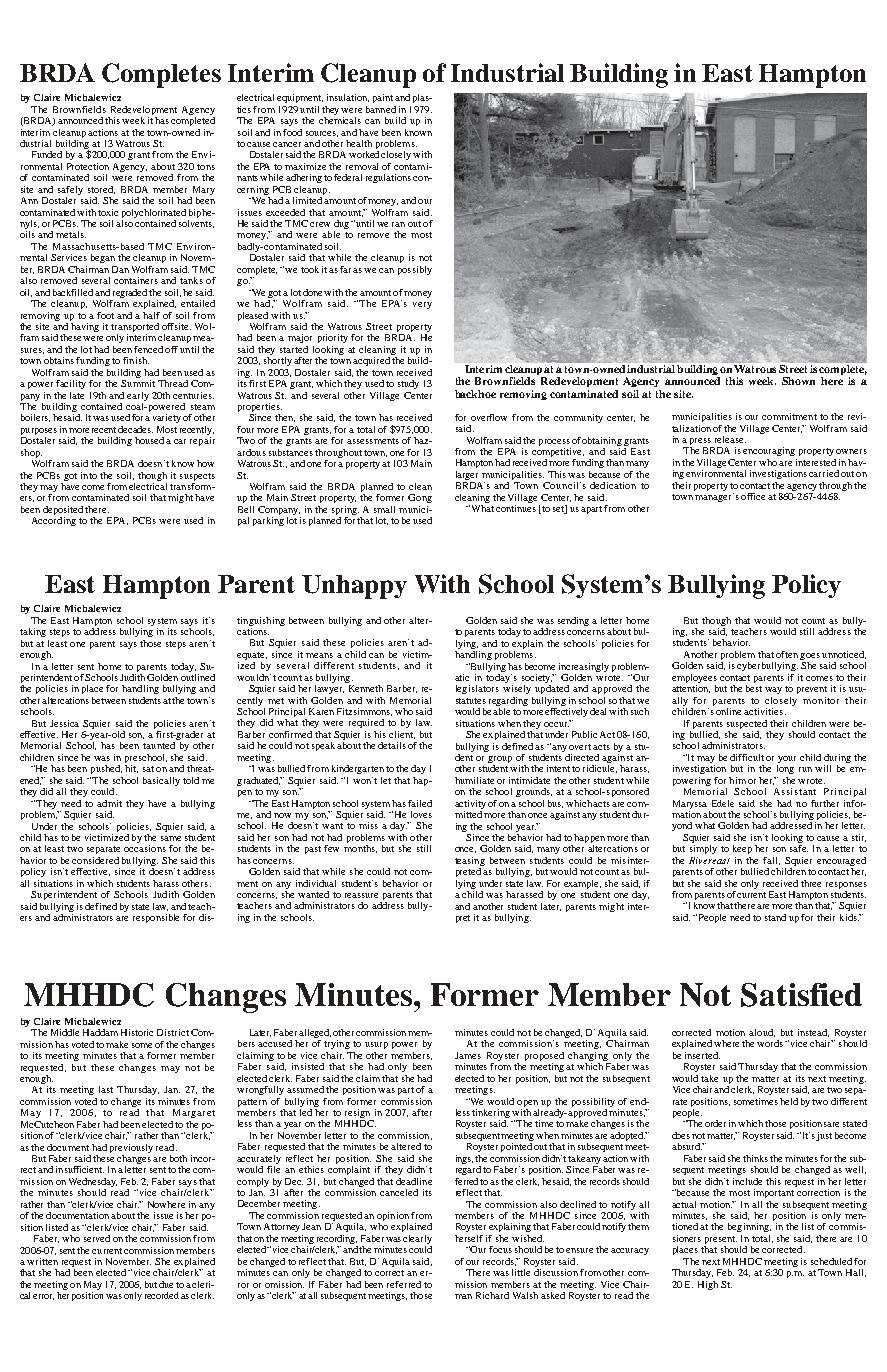 The height and width of the document is (1372, 887). I want to click on served, so click(97, 1238).
